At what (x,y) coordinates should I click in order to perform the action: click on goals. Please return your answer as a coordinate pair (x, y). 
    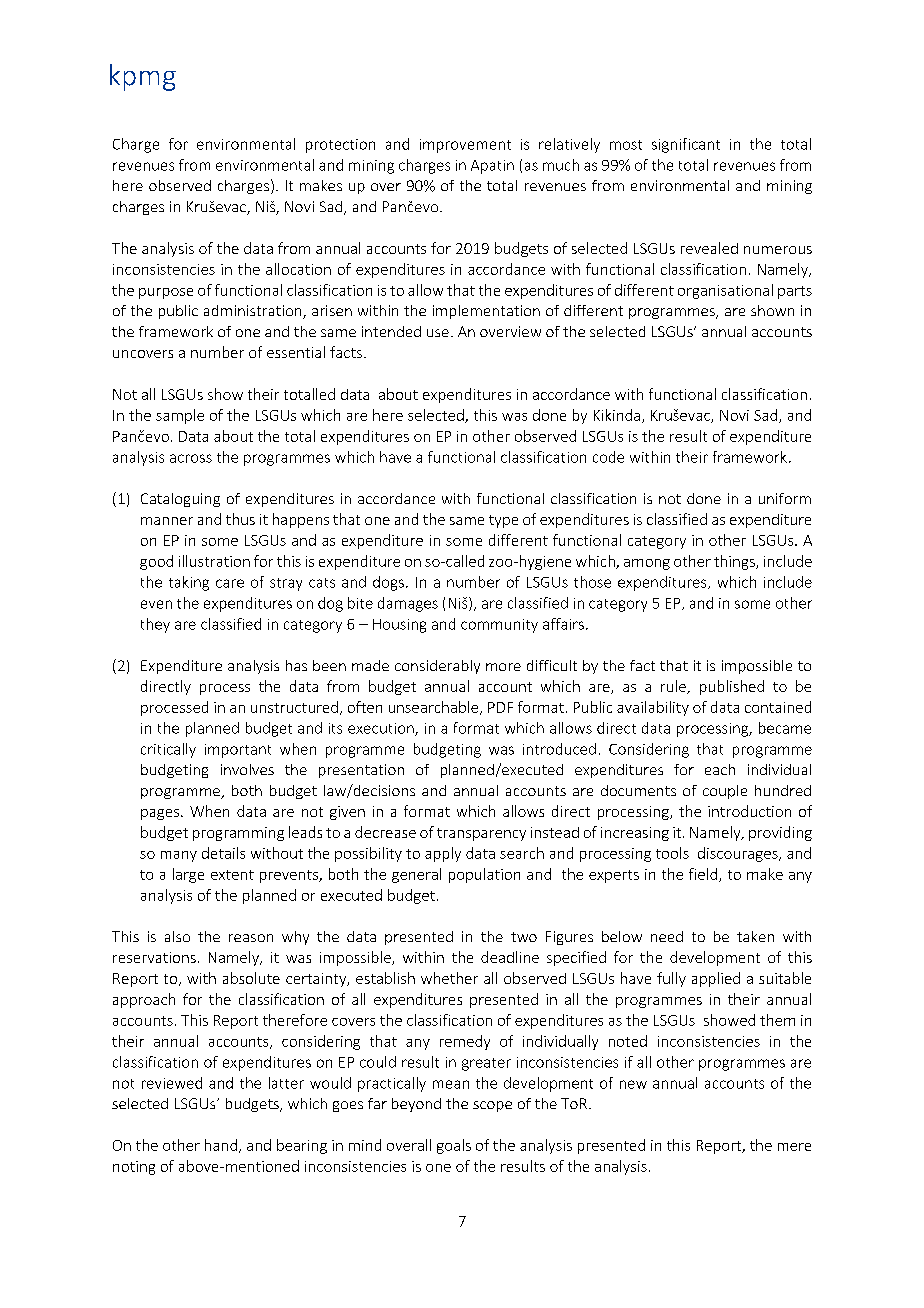
    Looking at the image, I should click on (454, 1146).
